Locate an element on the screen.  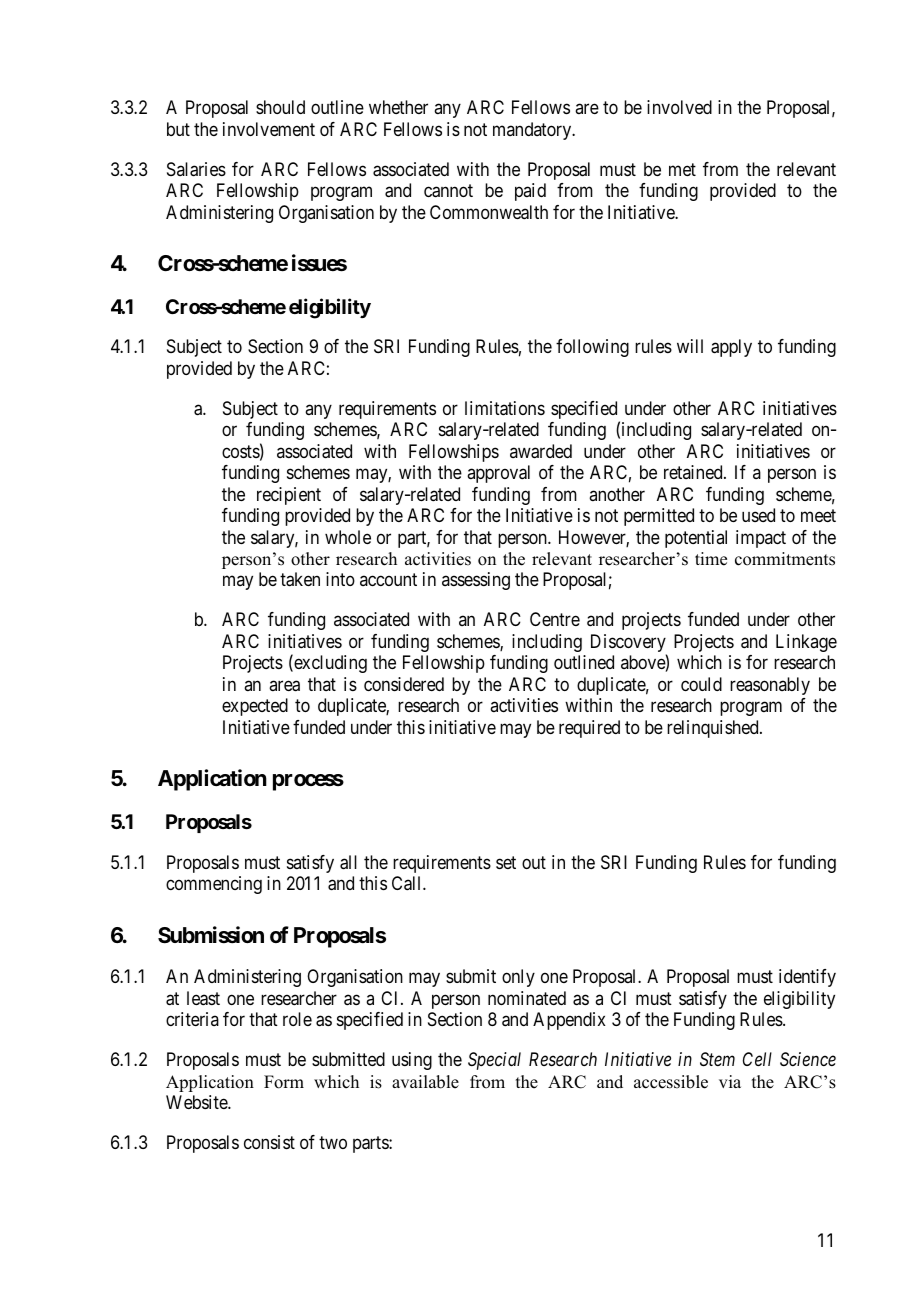
identify is located at coordinates (807, 978).
